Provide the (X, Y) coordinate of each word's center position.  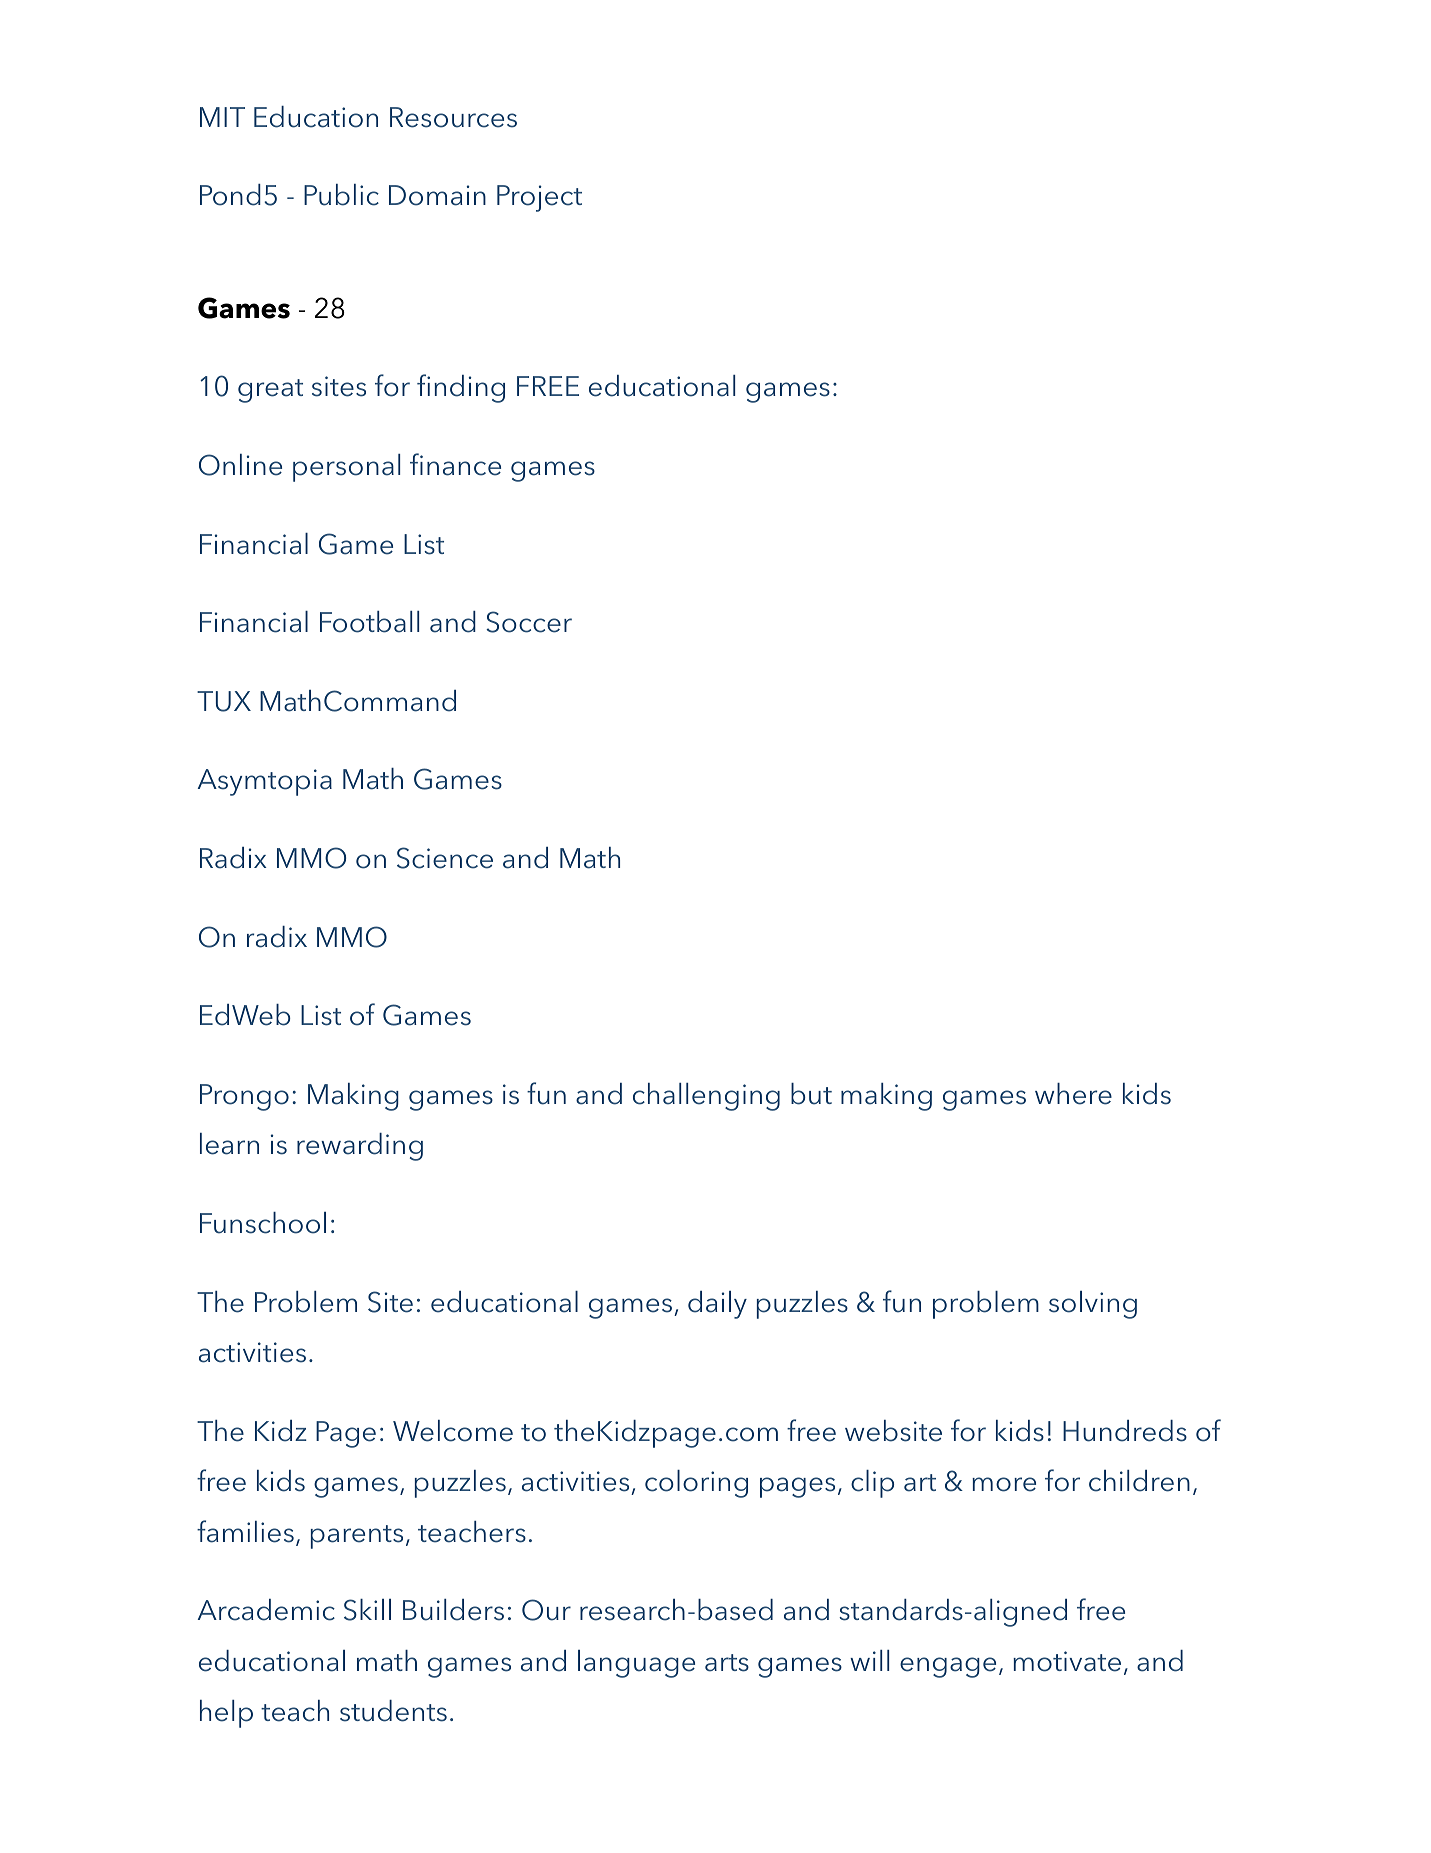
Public (341, 195)
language (636, 1664)
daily (717, 1305)
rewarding (360, 1147)
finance (455, 464)
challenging (706, 1097)
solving (1093, 1305)
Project (539, 198)
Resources (453, 117)
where (1073, 1094)
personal (346, 468)
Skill (367, 1610)
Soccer (529, 622)
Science (445, 858)
